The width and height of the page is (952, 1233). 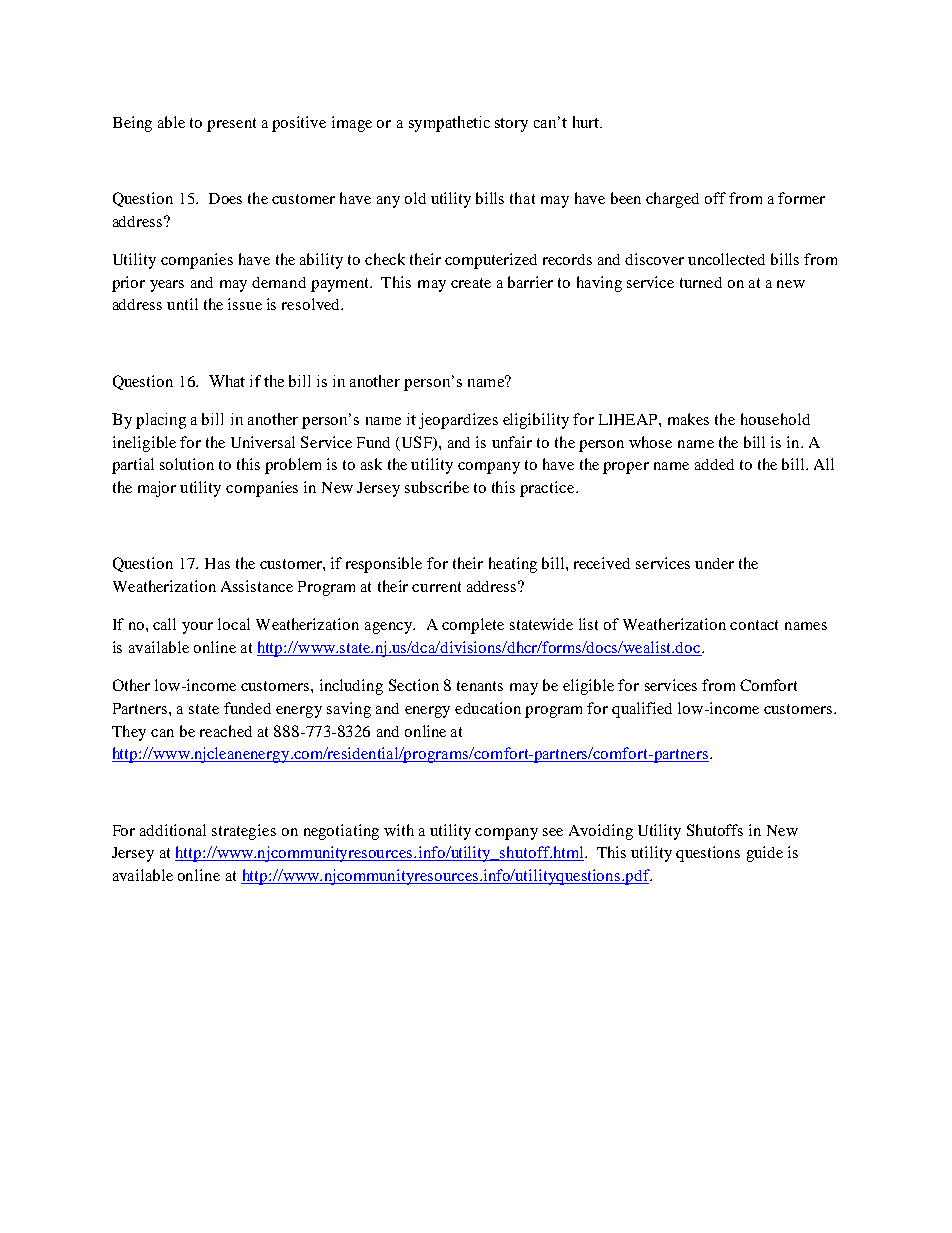 What do you see at coordinates (714, 464) in the page?
I see `added` at bounding box center [714, 464].
